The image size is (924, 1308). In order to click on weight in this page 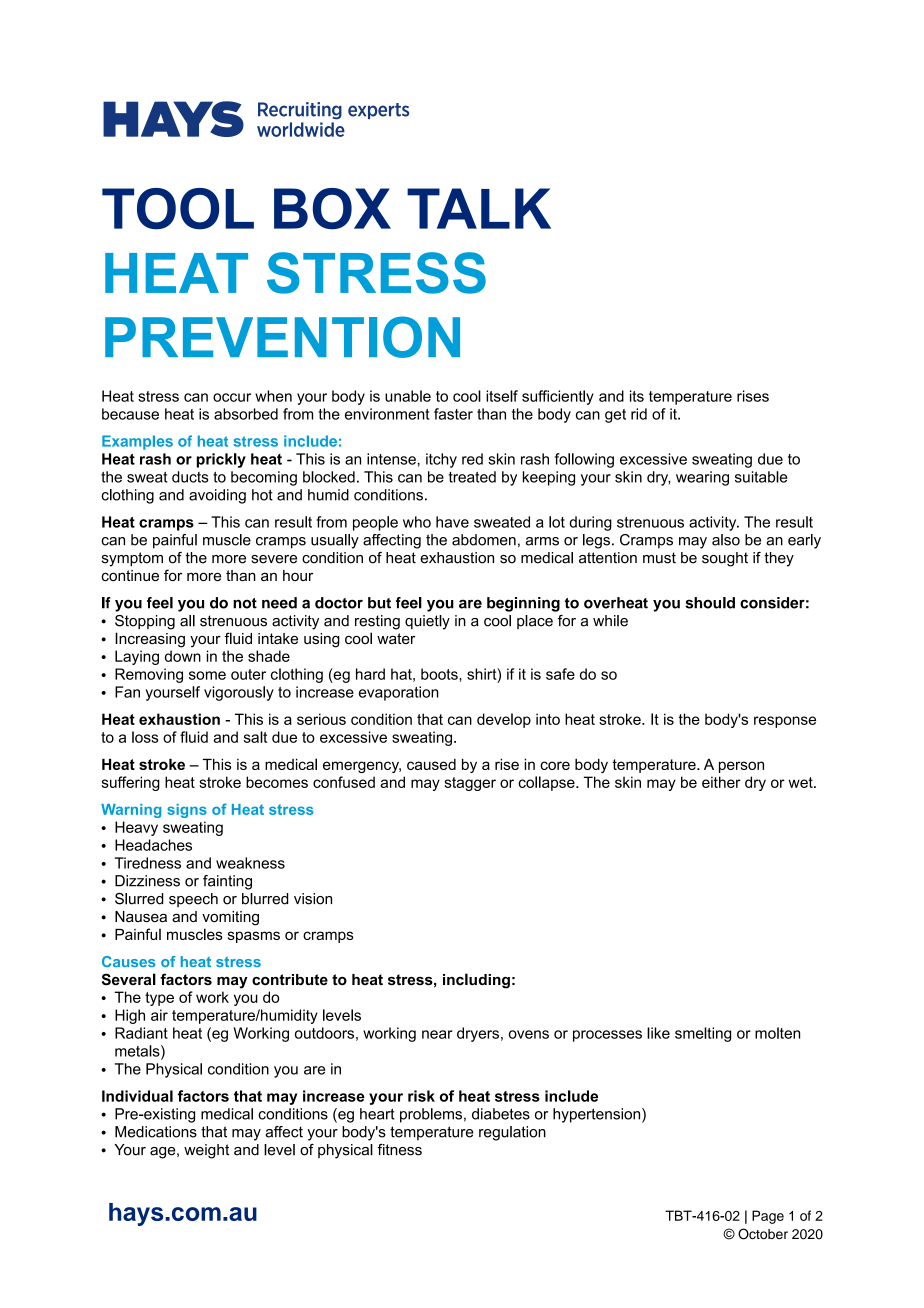, I will do `click(206, 1151)`.
